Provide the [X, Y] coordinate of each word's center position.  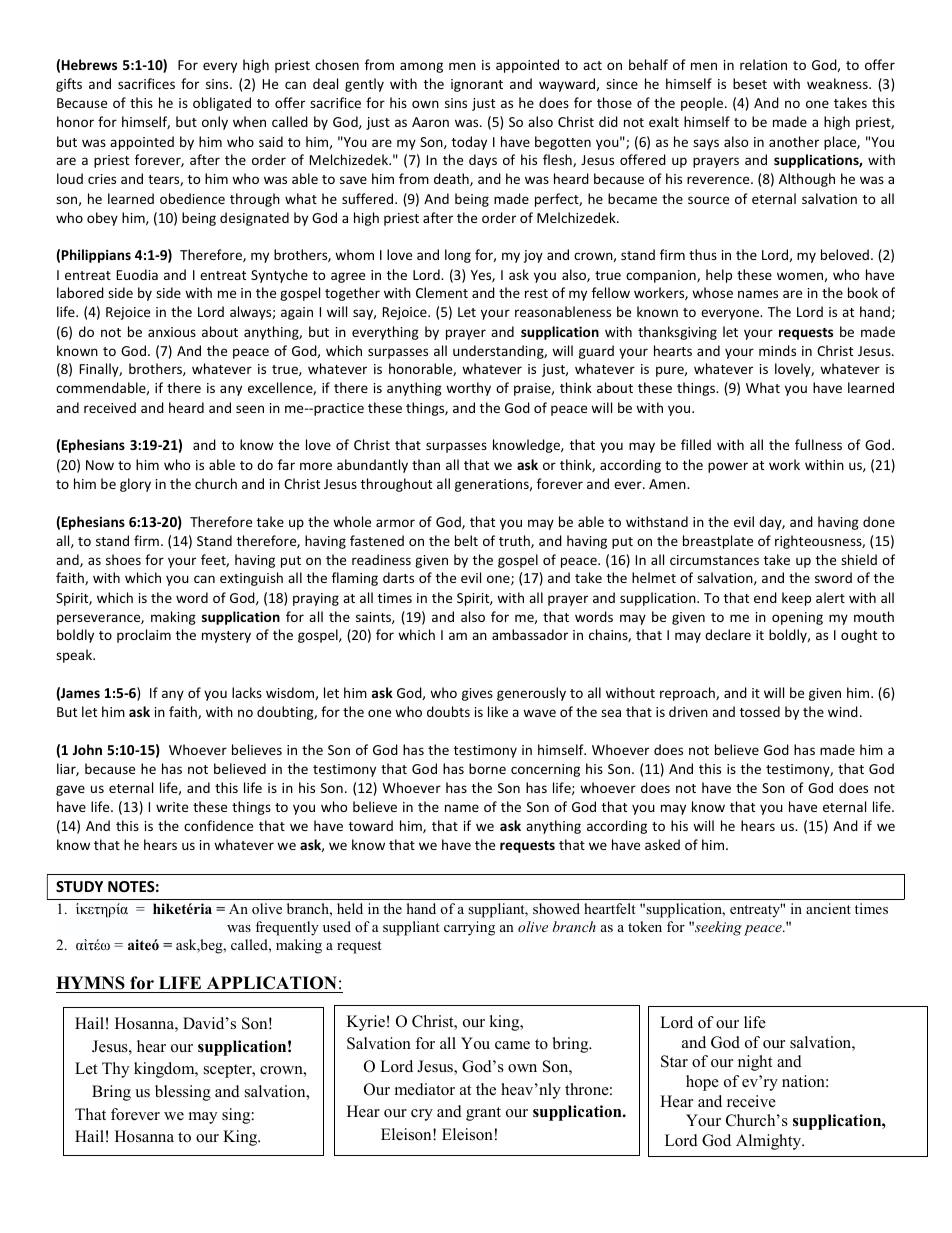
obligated [222, 104]
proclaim [144, 636]
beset [750, 83]
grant [483, 1114]
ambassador [530, 634]
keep [796, 599]
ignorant [477, 85]
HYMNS [90, 983]
